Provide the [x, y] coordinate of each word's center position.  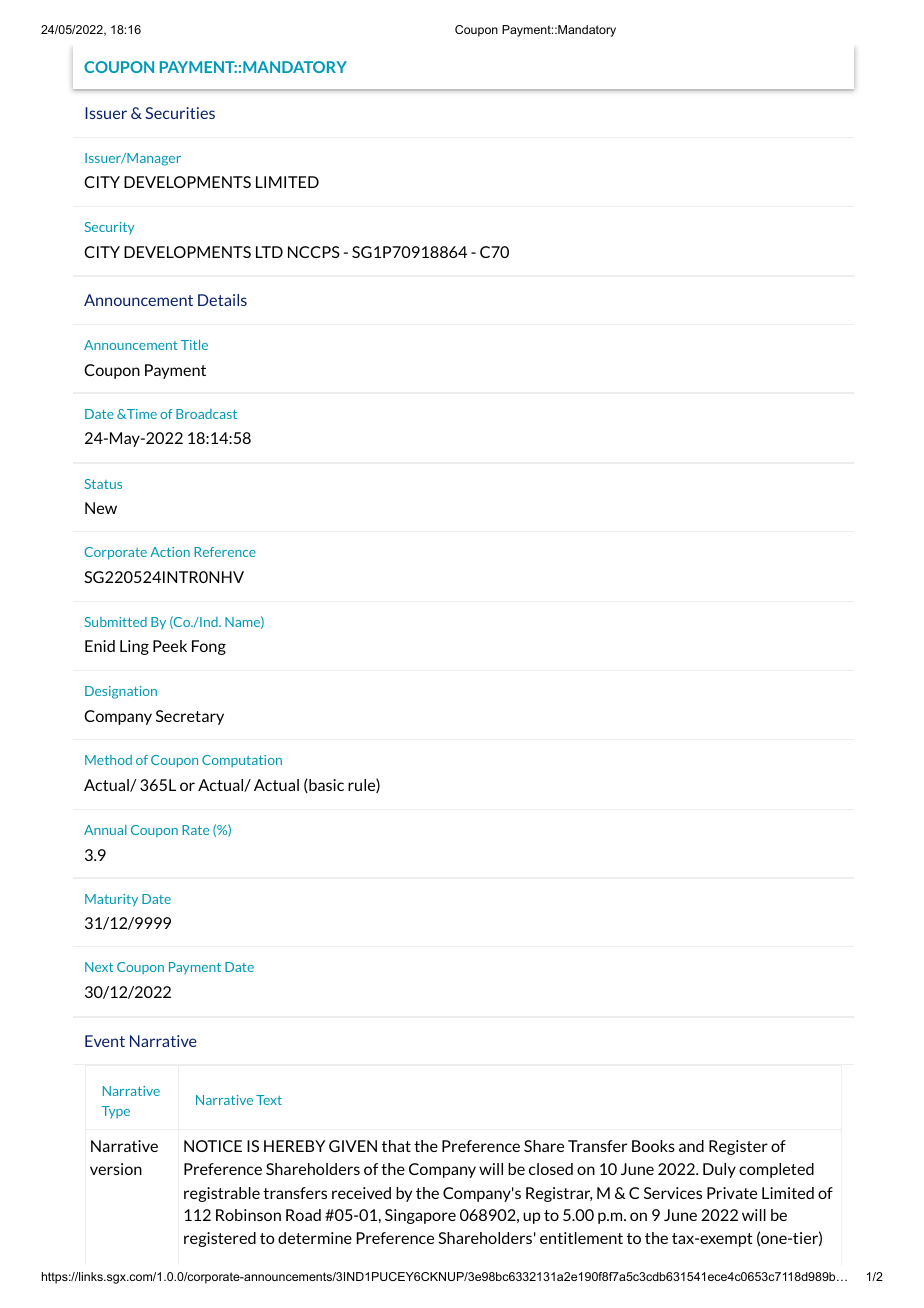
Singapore [420, 1216]
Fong [209, 647]
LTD [269, 252]
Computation [242, 761]
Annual [105, 830]
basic [325, 786]
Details [222, 300]
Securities [180, 113]
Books [653, 1146]
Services [673, 1193]
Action [170, 552]
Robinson [248, 1215]
